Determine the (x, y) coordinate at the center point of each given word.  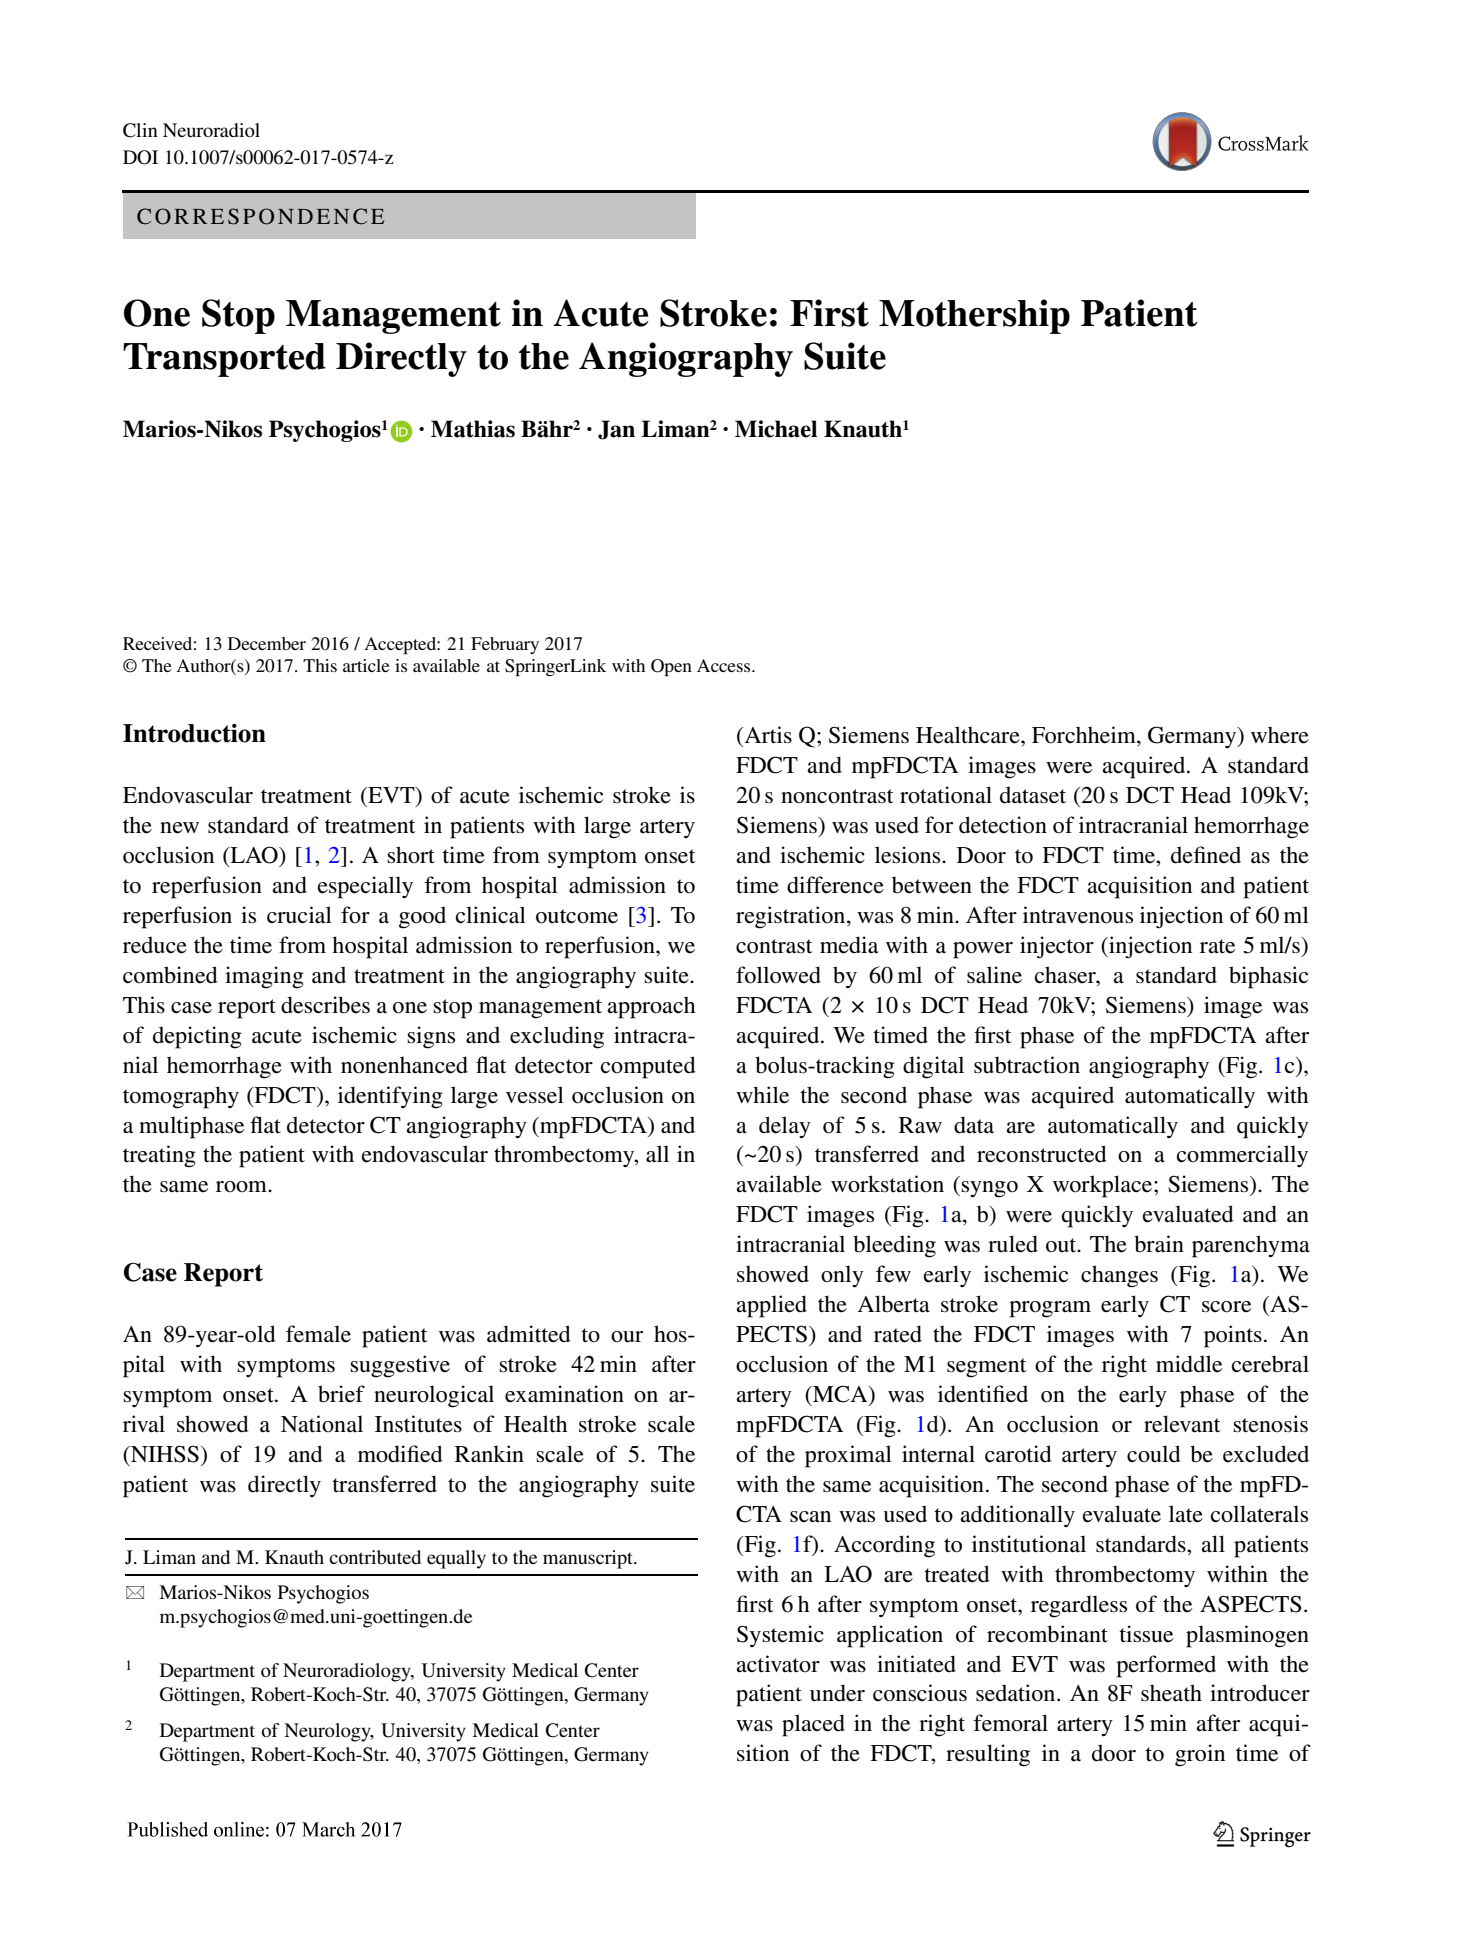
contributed (375, 1557)
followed (778, 975)
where (1280, 735)
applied (771, 1306)
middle (1189, 1364)
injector (1057, 947)
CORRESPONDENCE (260, 216)
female (318, 1334)
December (267, 643)
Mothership (974, 316)
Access (725, 665)
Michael (776, 429)
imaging (264, 977)
